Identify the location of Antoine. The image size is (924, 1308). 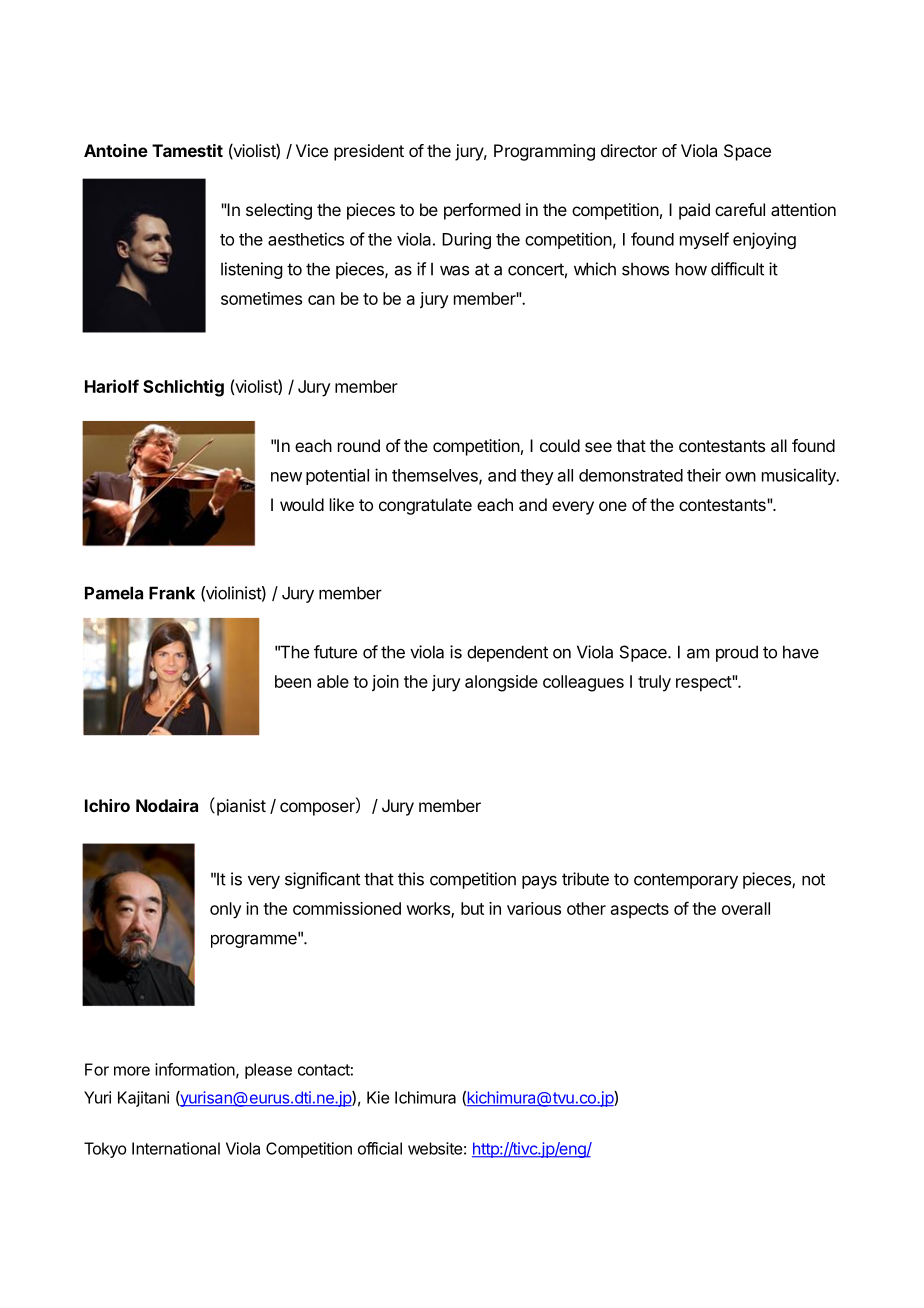
(116, 150).
